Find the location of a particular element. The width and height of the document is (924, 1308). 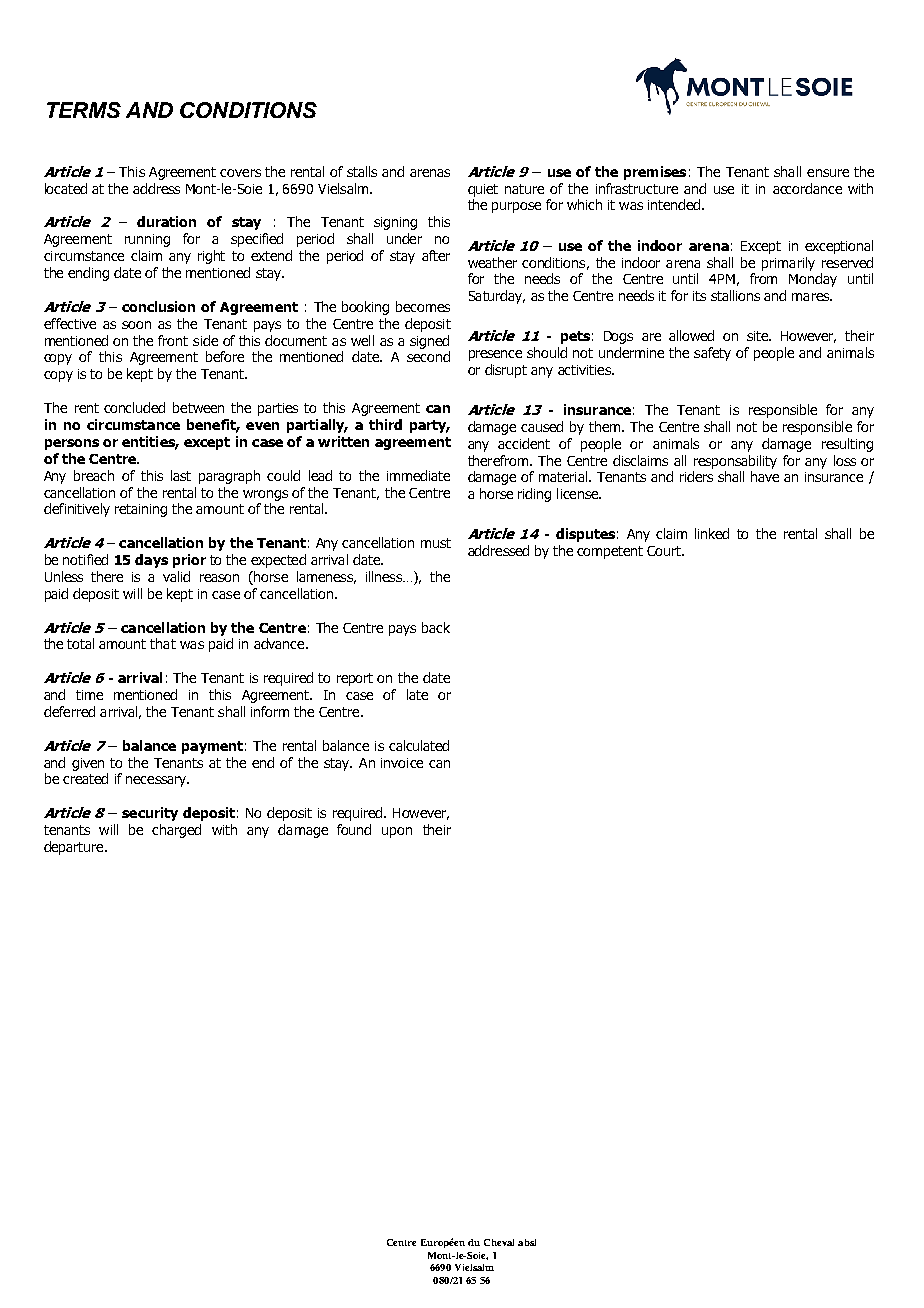

upon is located at coordinates (397, 832).
